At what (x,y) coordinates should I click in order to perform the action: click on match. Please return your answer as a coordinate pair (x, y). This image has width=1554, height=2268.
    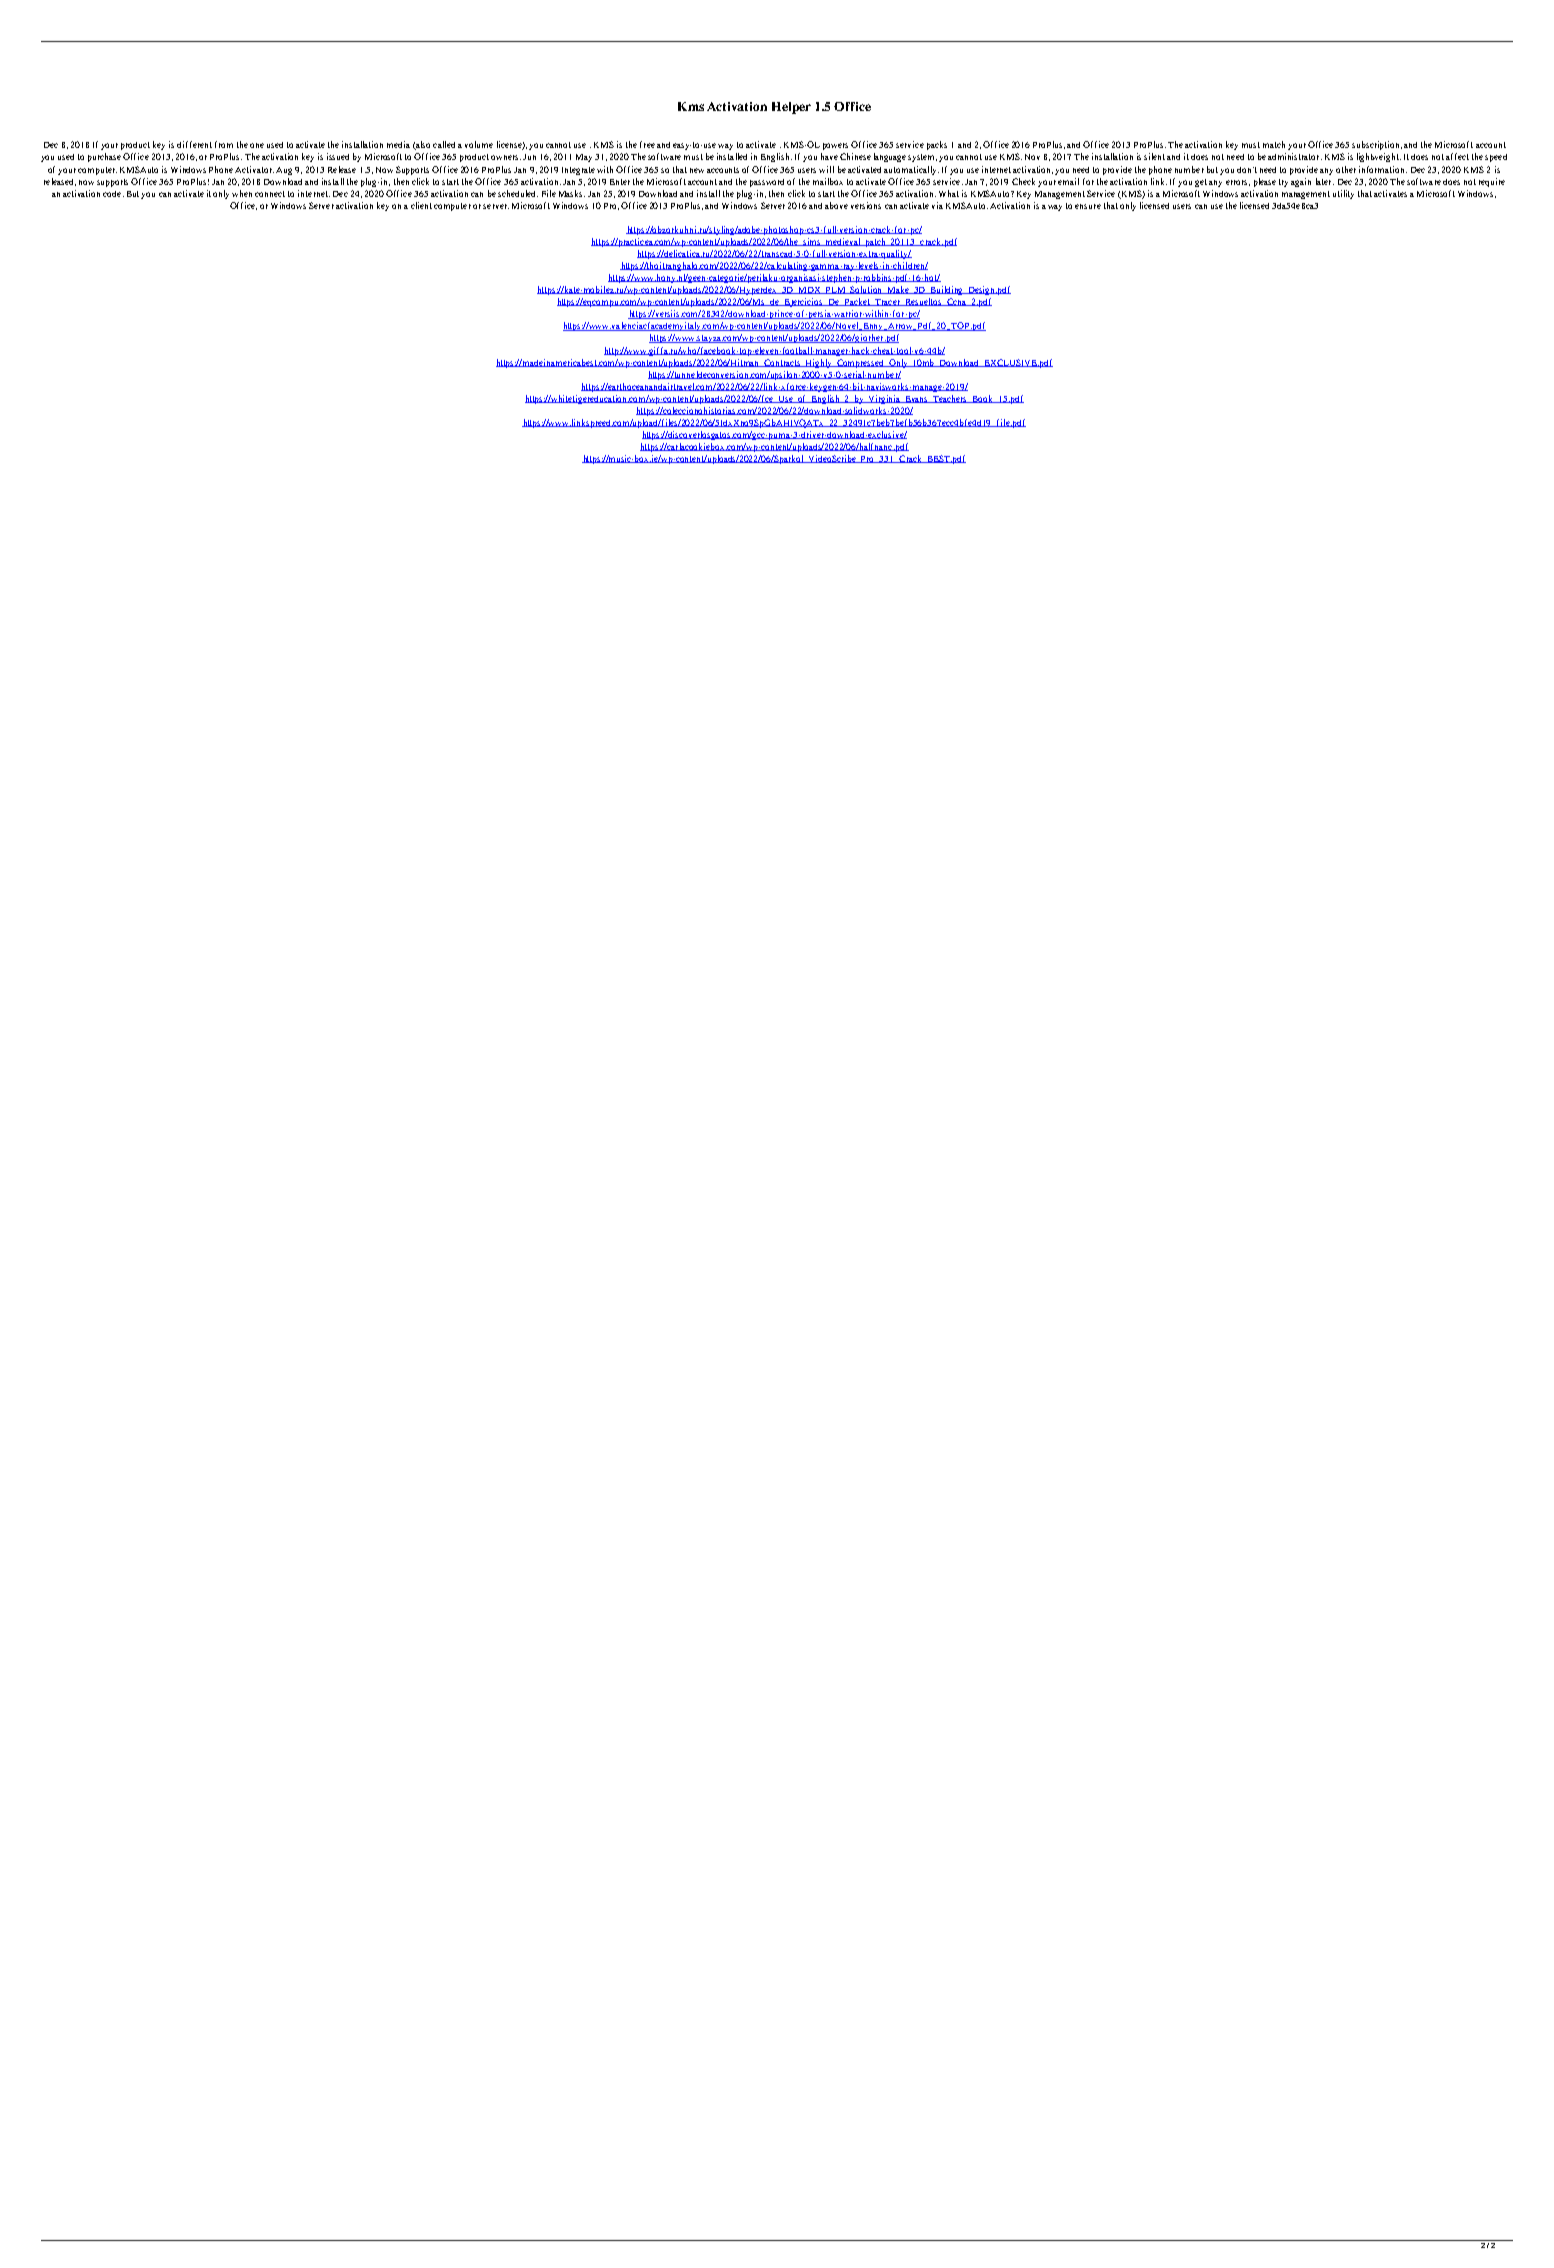
    Looking at the image, I should click on (1274, 144).
